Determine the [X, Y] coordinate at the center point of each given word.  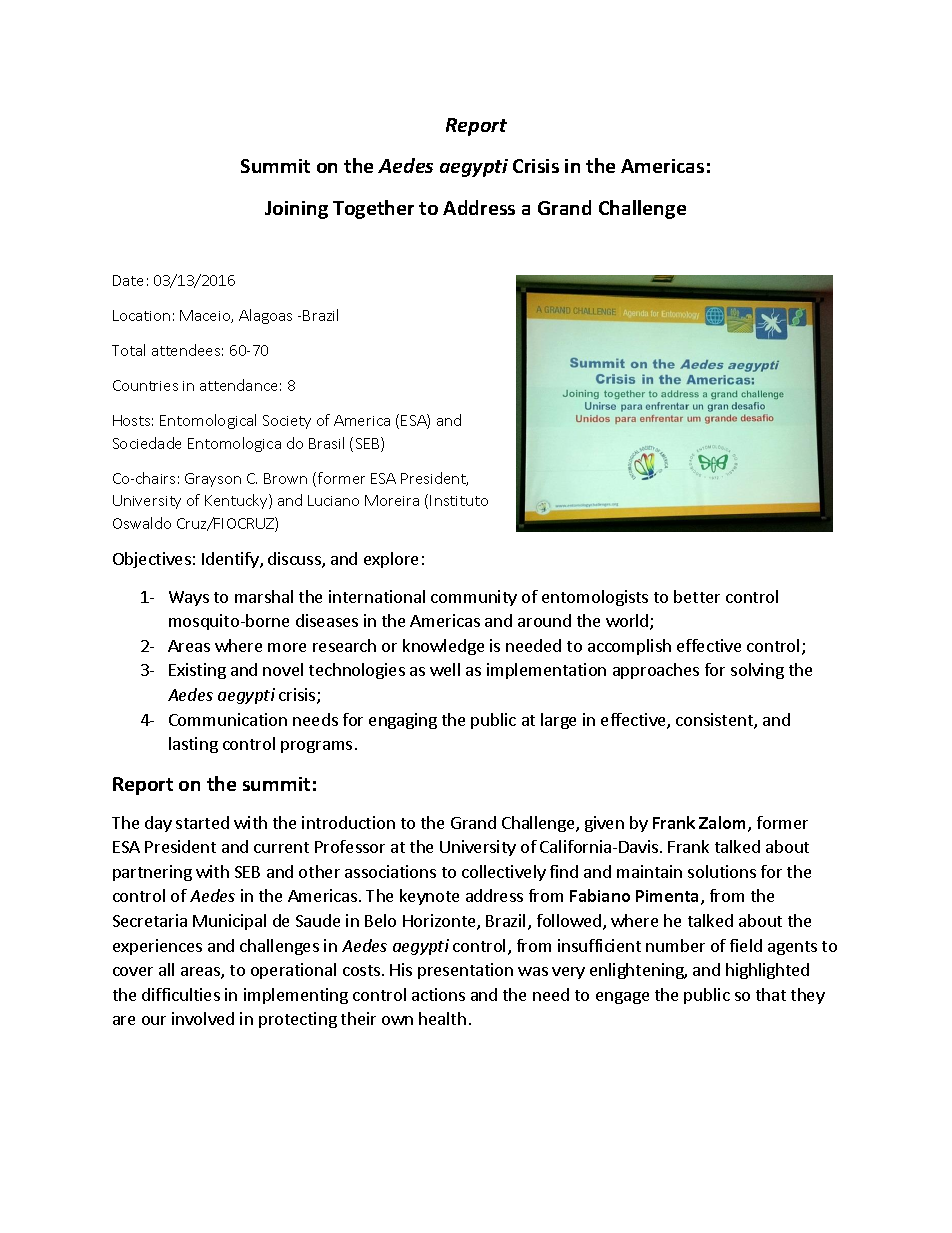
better [697, 596]
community [474, 598]
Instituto [459, 500]
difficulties [181, 994]
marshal [264, 596]
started [202, 822]
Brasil [326, 443]
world [628, 622]
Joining [296, 210]
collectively [504, 873]
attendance [238, 385]
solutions [722, 871]
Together [373, 209]
